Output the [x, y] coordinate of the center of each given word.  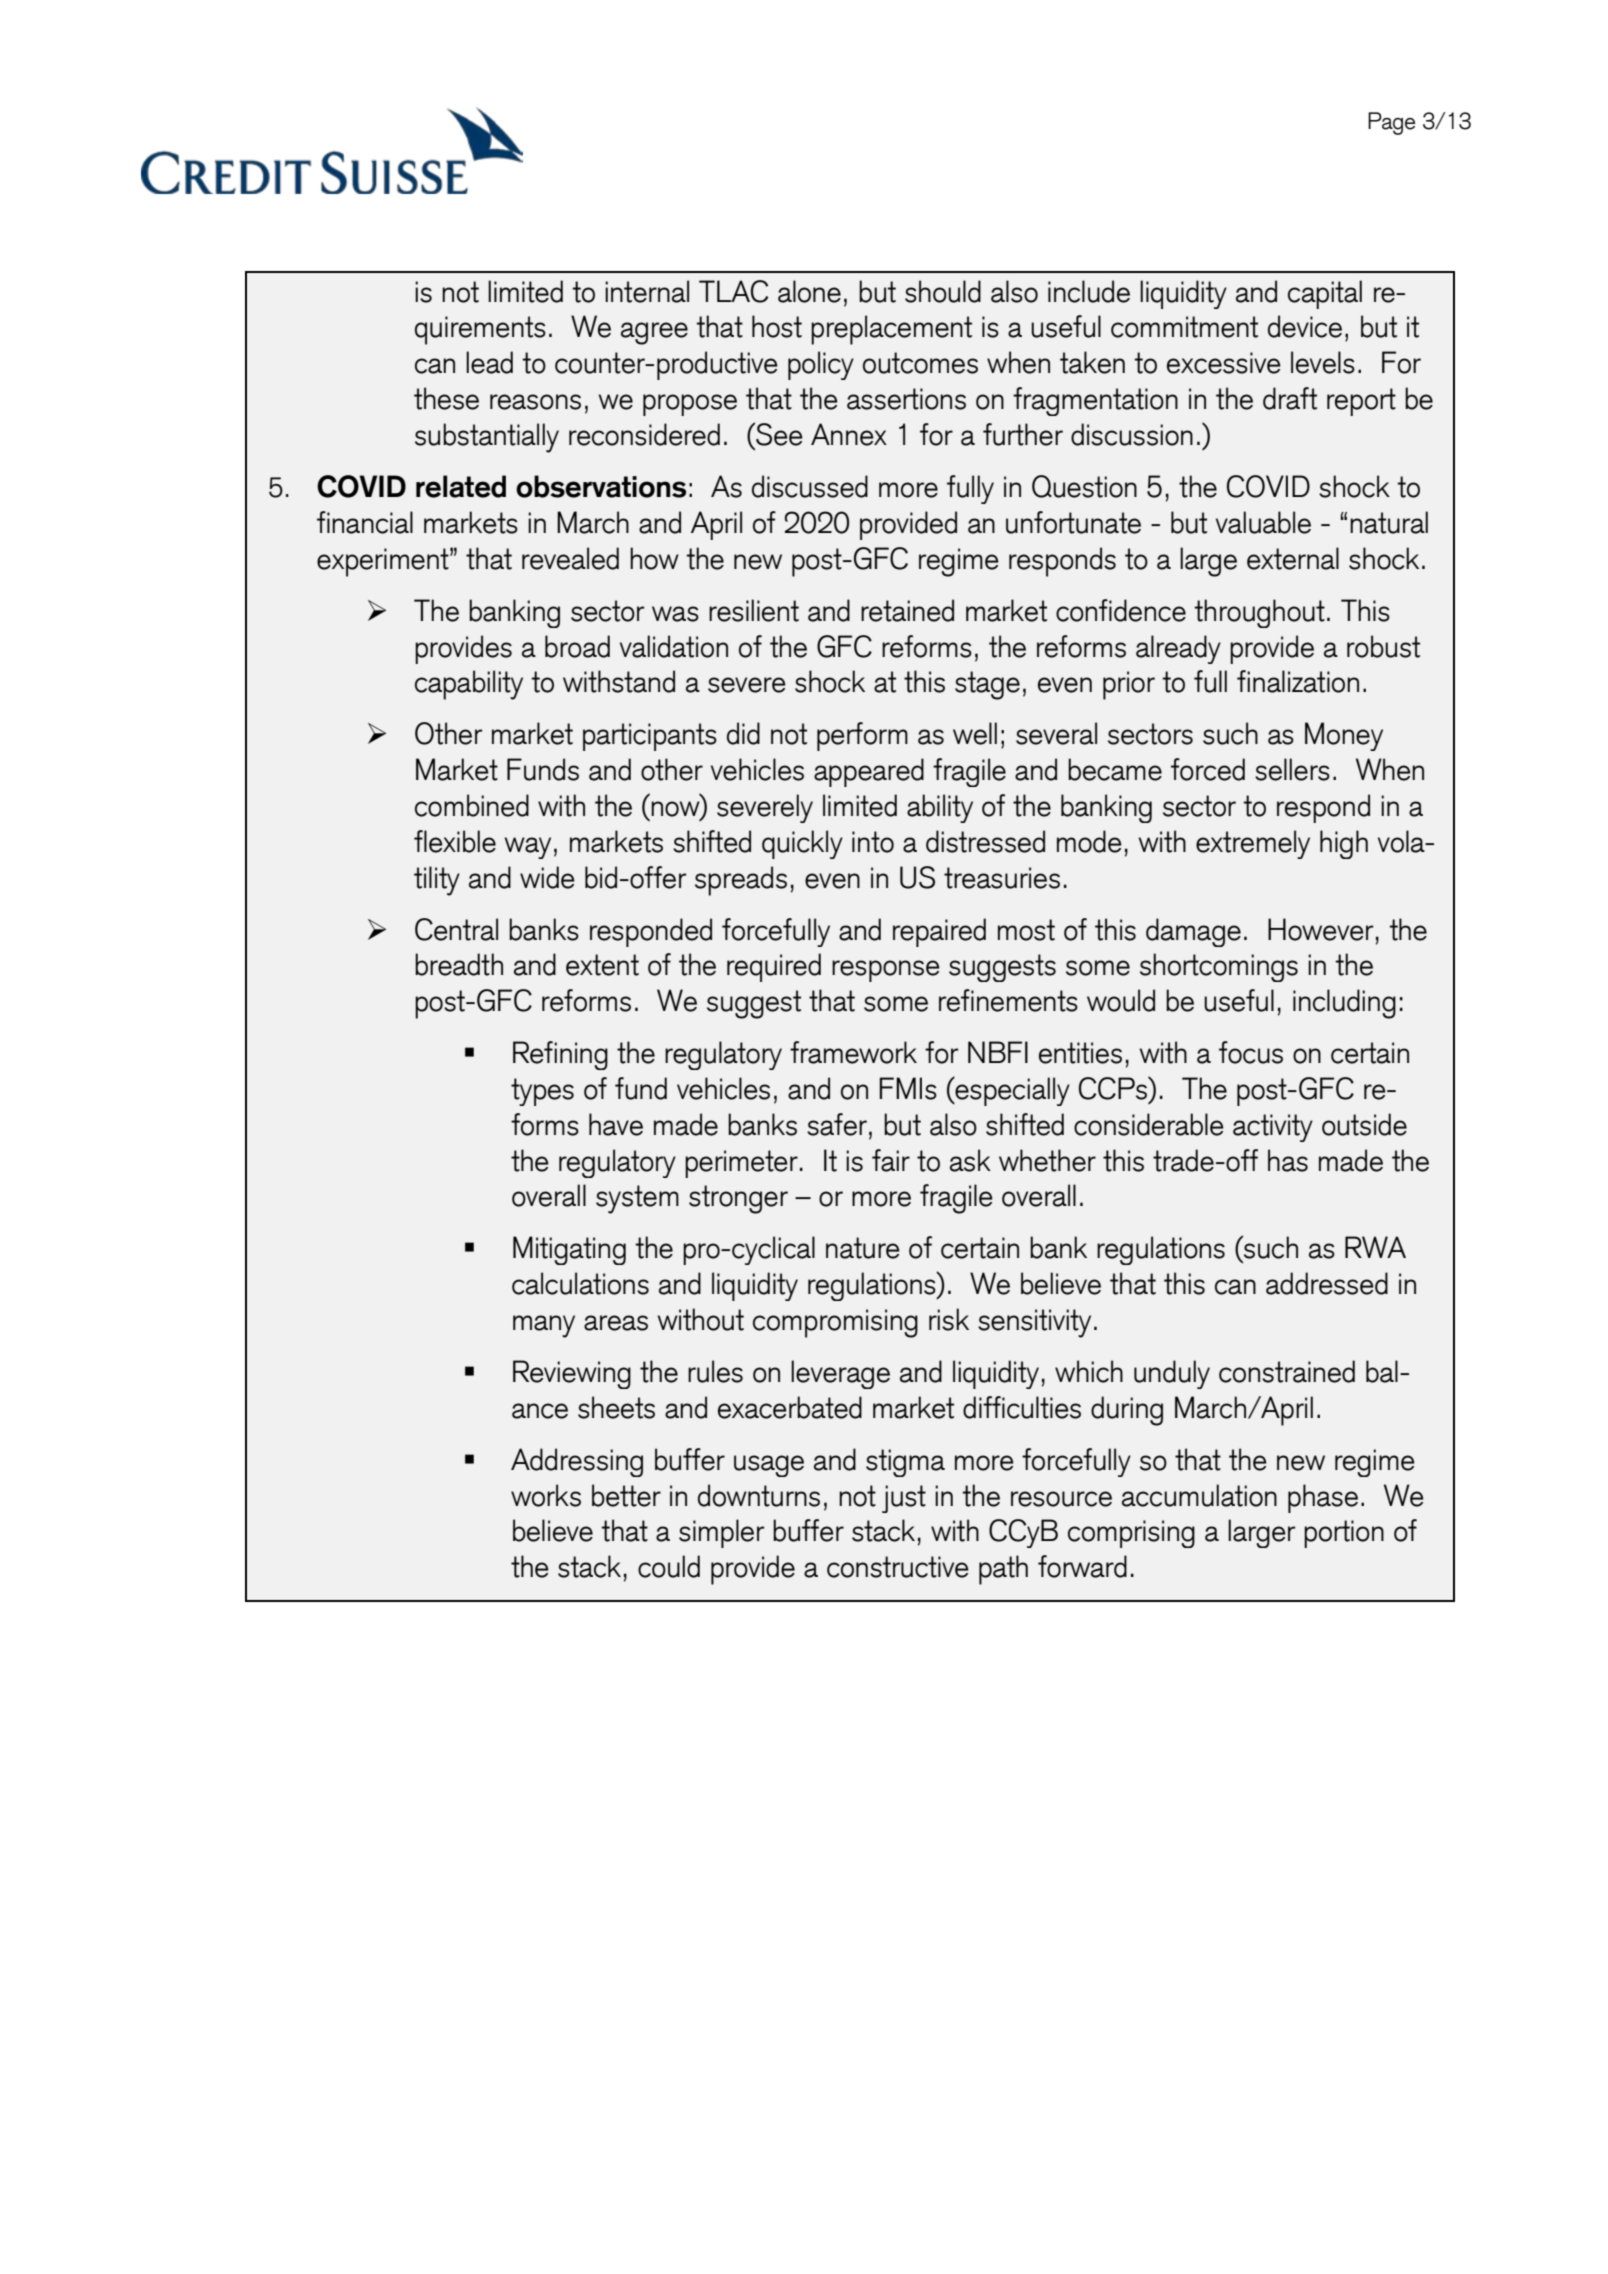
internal [647, 291]
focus [1251, 1052]
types [542, 1092]
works [546, 1495]
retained [907, 610]
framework [853, 1052]
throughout [1259, 613]
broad [577, 646]
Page [1391, 123]
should [943, 291]
